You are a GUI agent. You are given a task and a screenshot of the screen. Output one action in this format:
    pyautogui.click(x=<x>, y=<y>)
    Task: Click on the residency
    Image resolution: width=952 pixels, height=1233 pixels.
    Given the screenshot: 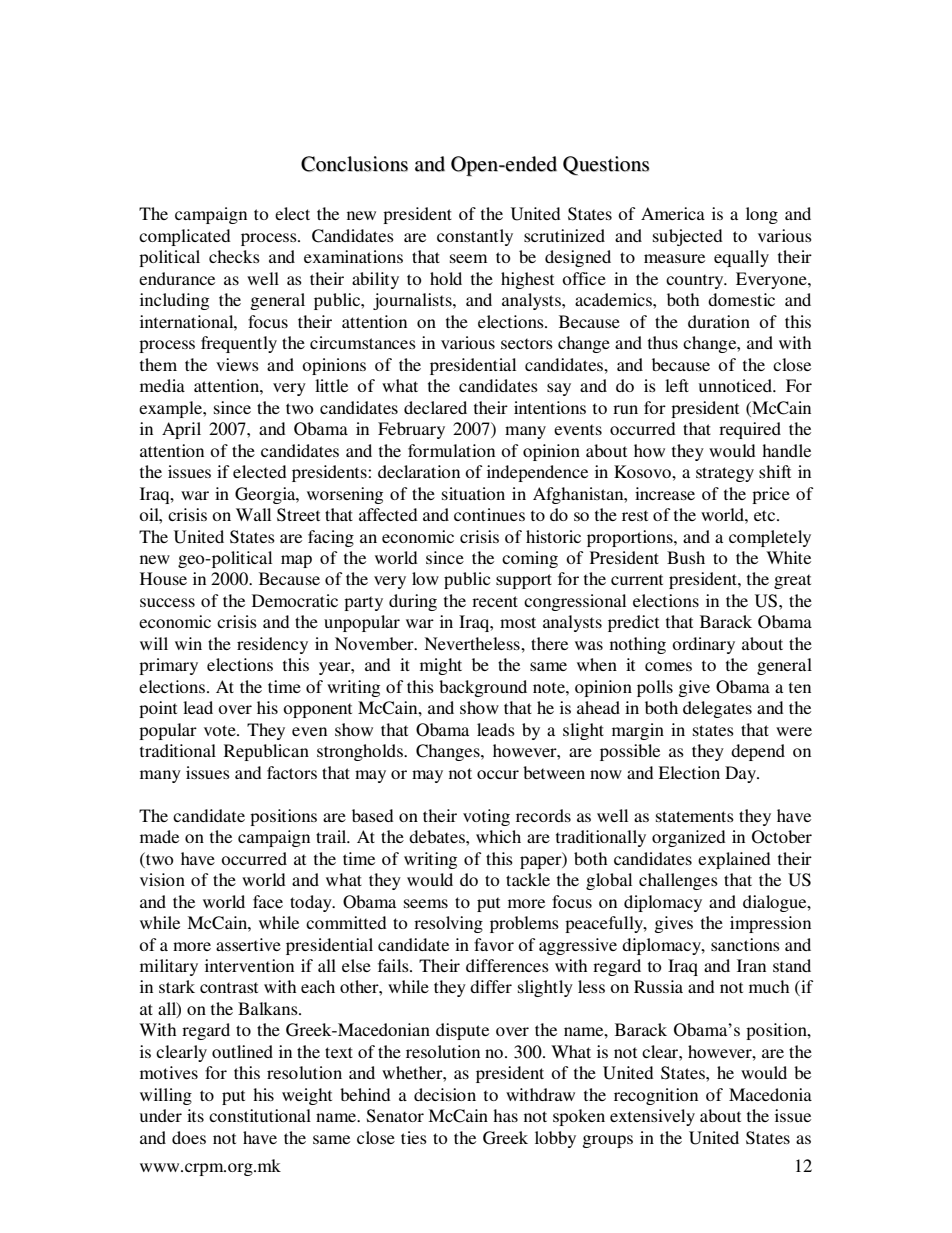 What is the action you would take?
    pyautogui.click(x=272, y=645)
